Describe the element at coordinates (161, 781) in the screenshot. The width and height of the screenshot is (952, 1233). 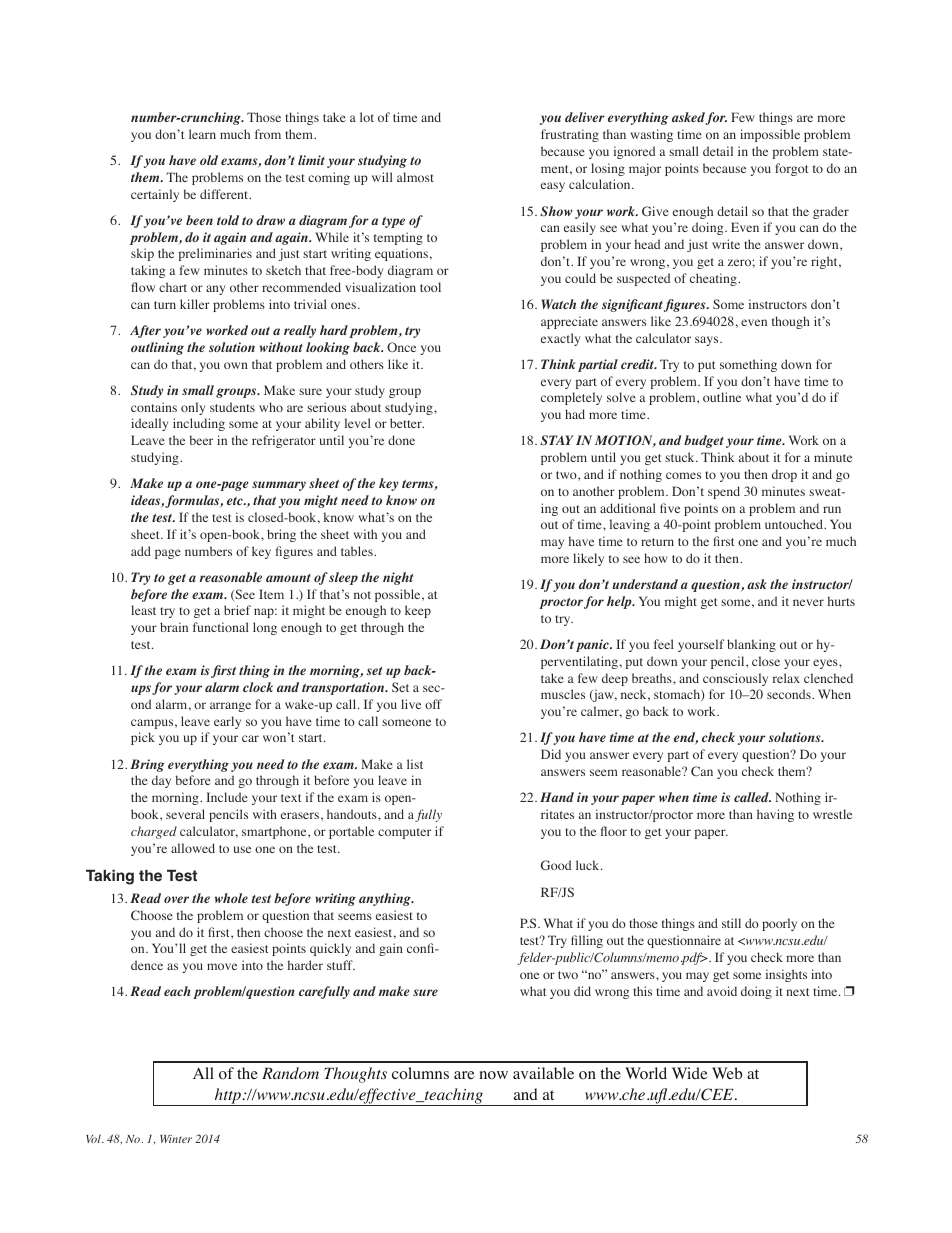
I see `day` at that location.
